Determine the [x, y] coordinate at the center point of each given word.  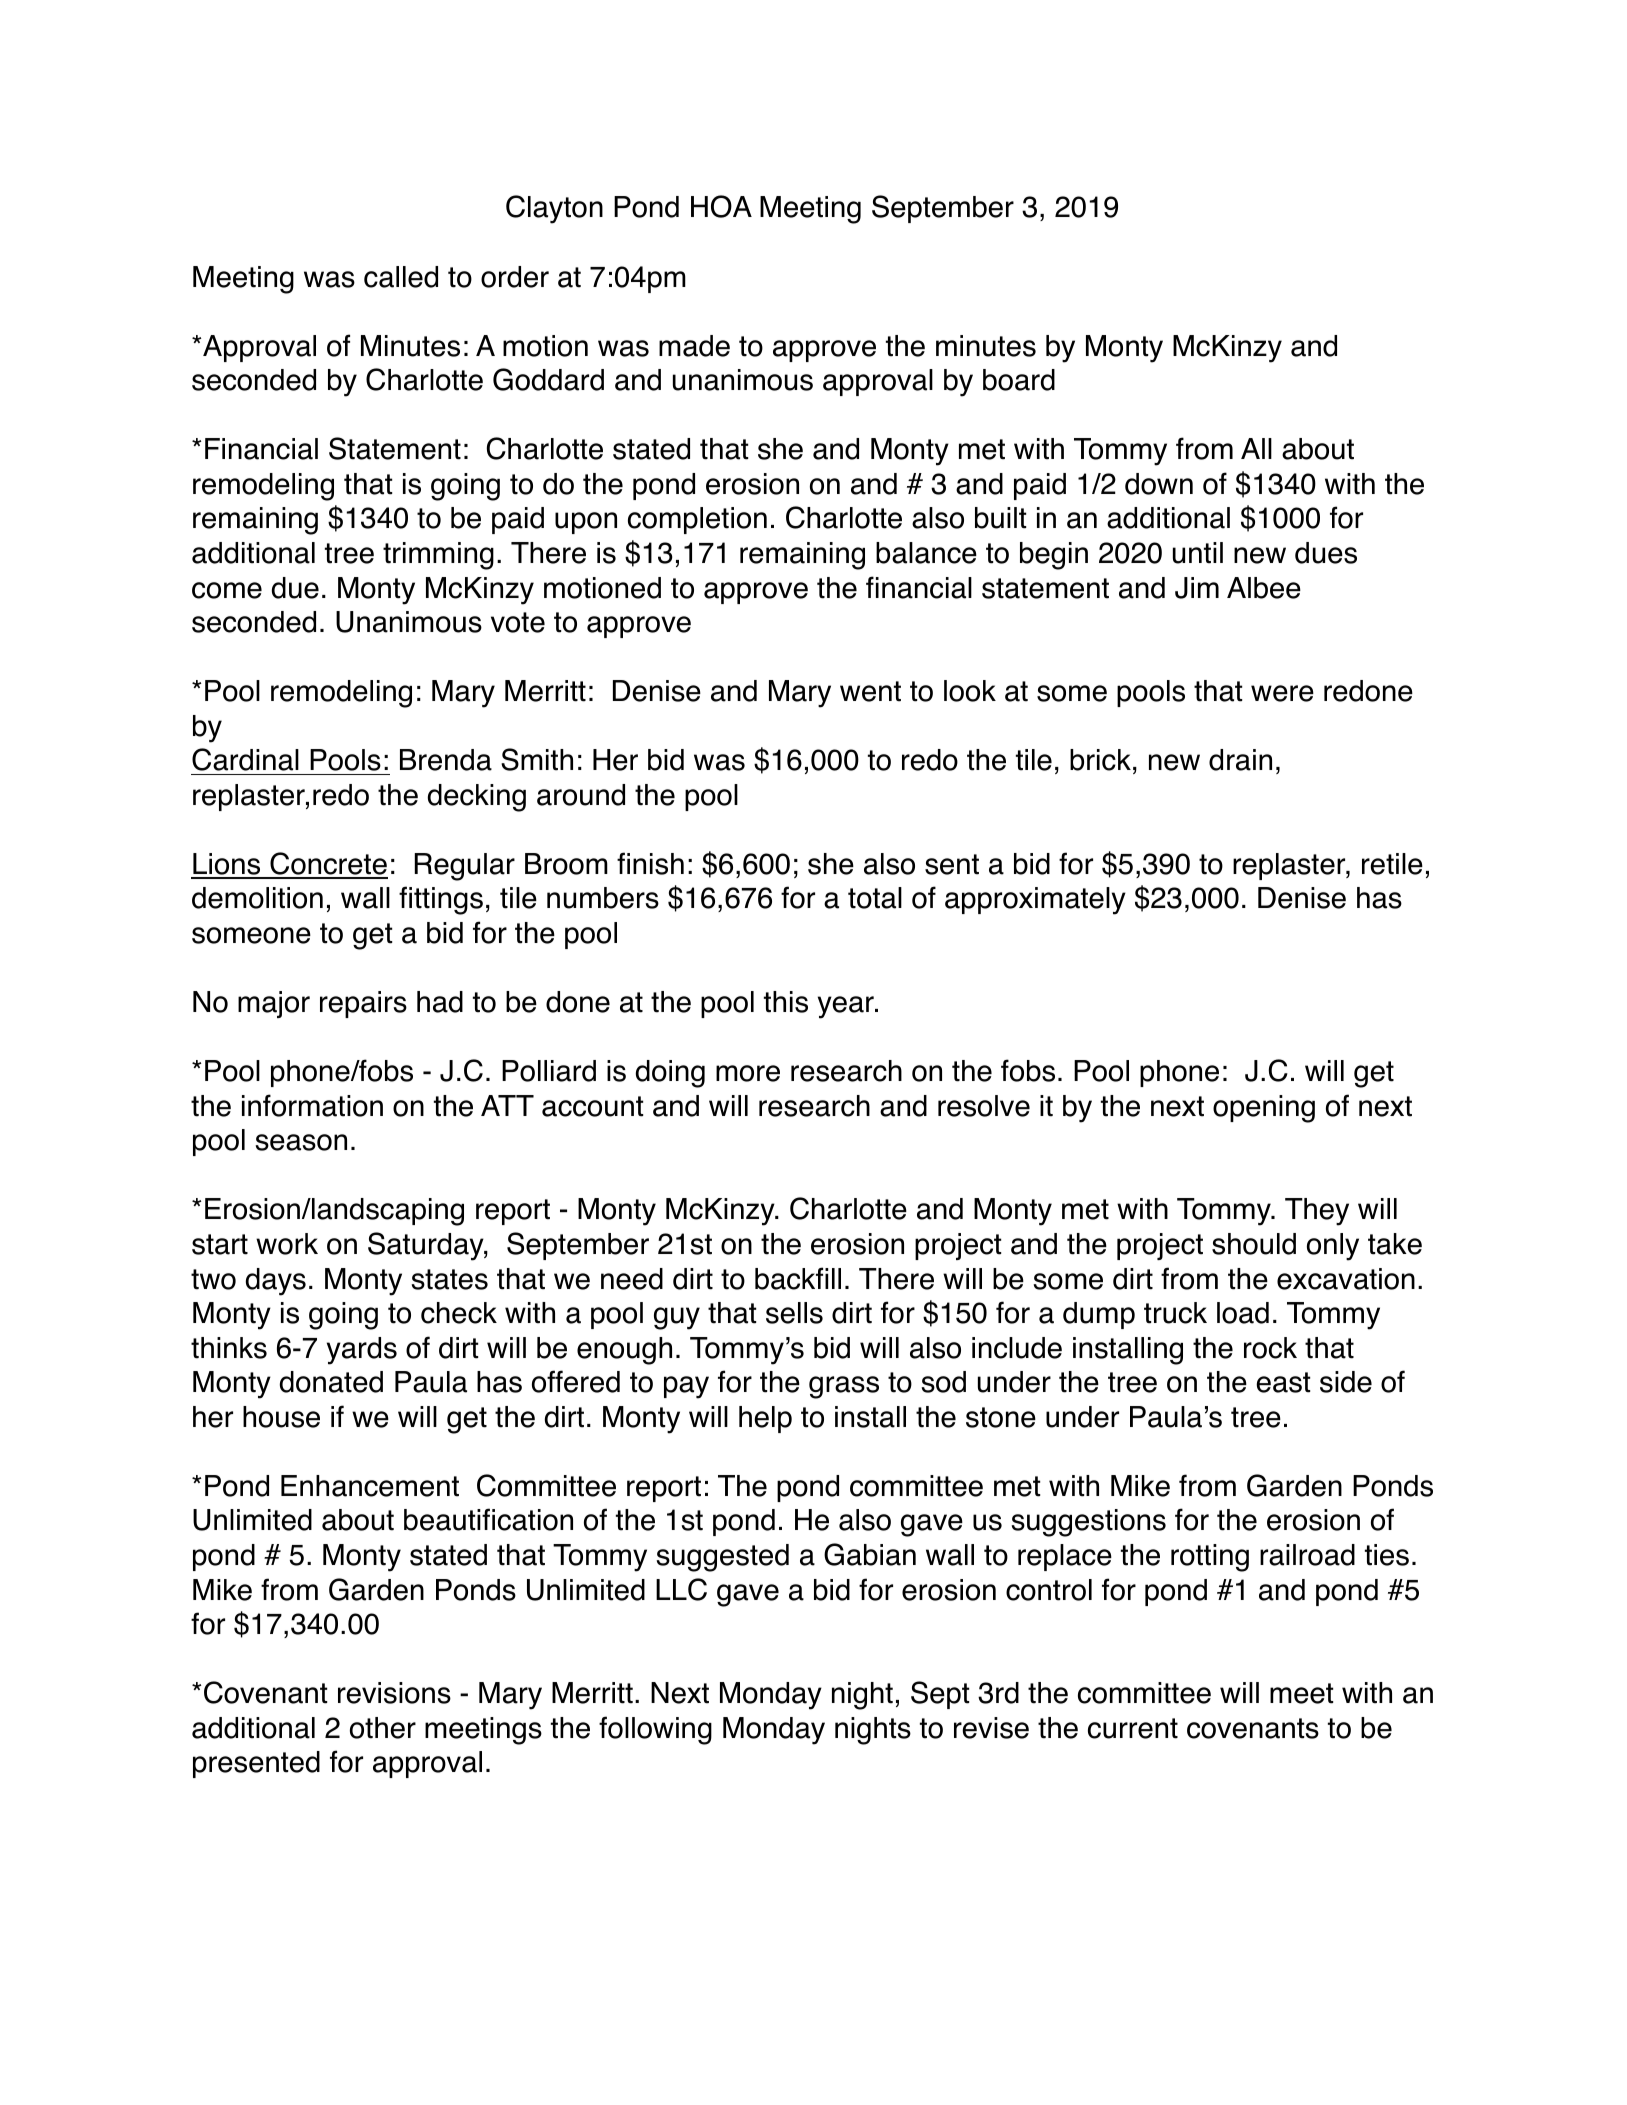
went [870, 691]
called [401, 277]
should [1254, 1244]
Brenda [446, 760]
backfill [798, 1278]
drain [1240, 760]
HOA [721, 206]
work [287, 1244]
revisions [394, 1693]
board [1019, 380]
